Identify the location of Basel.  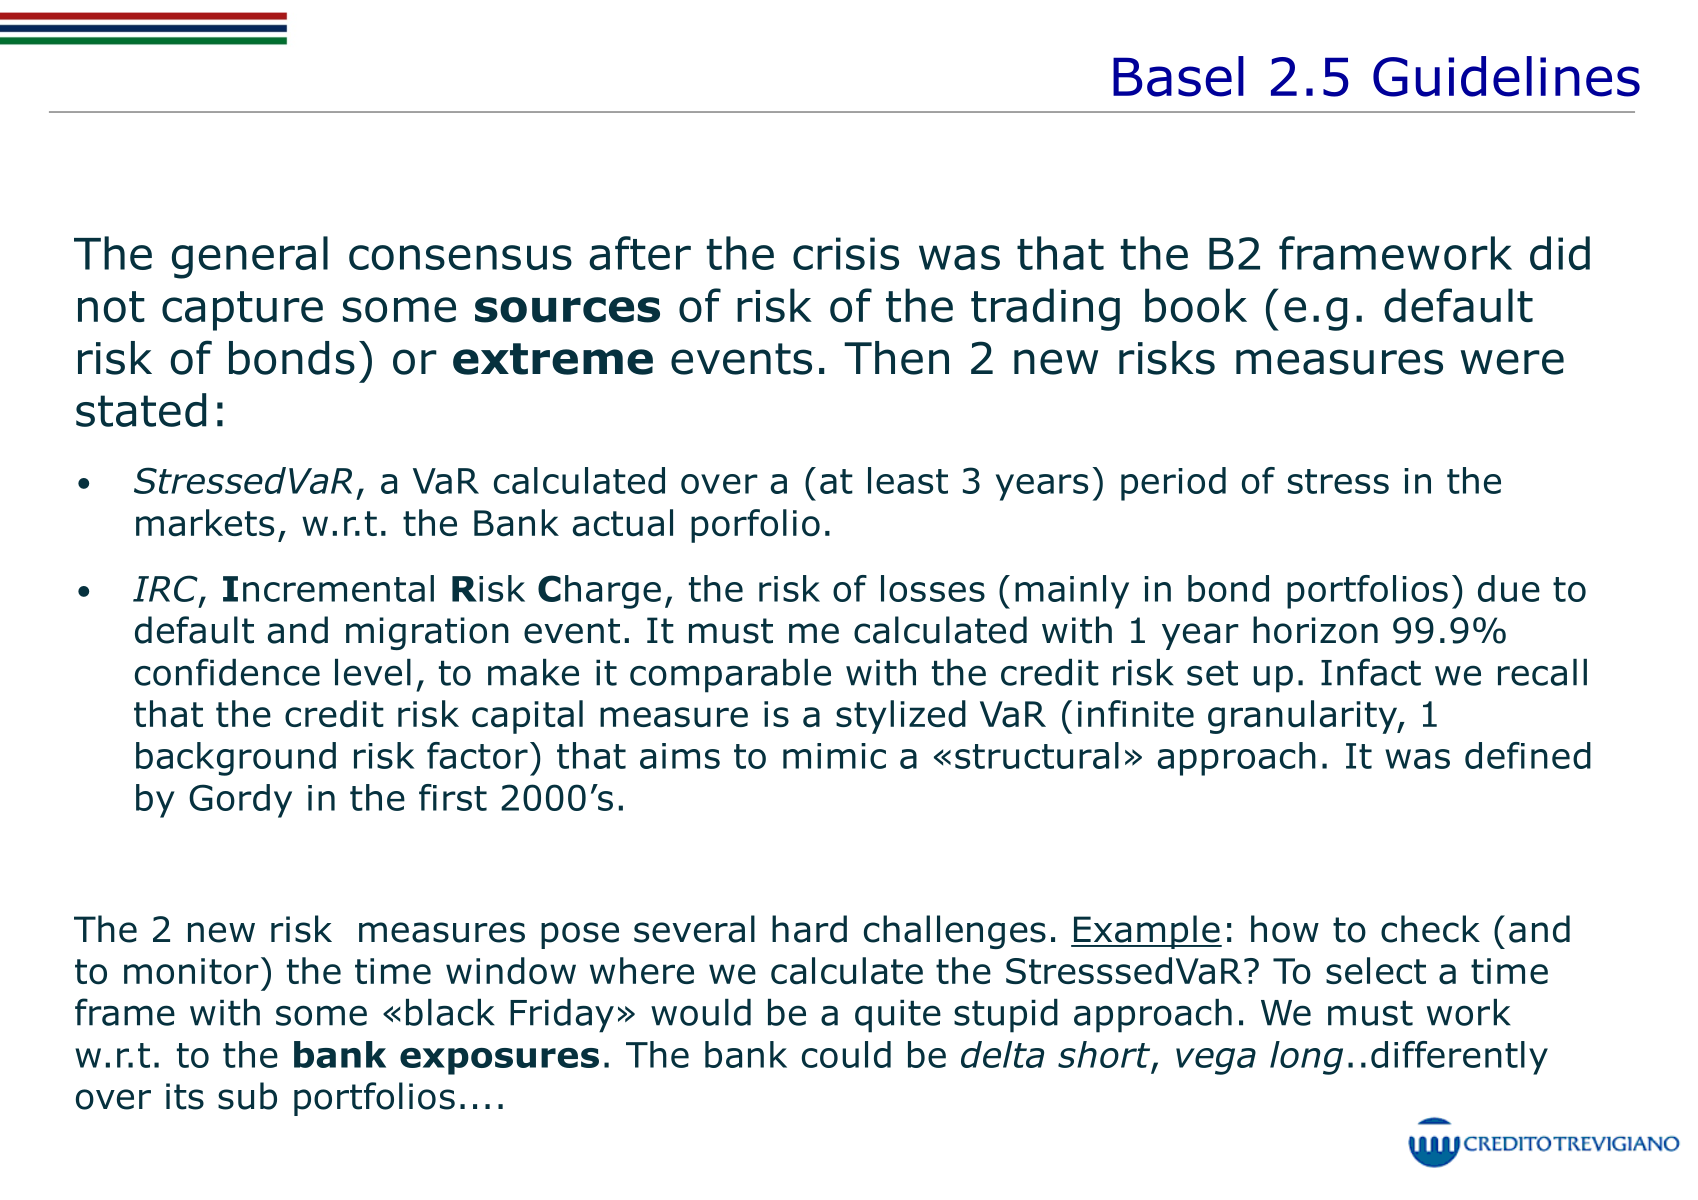
(1178, 76).
